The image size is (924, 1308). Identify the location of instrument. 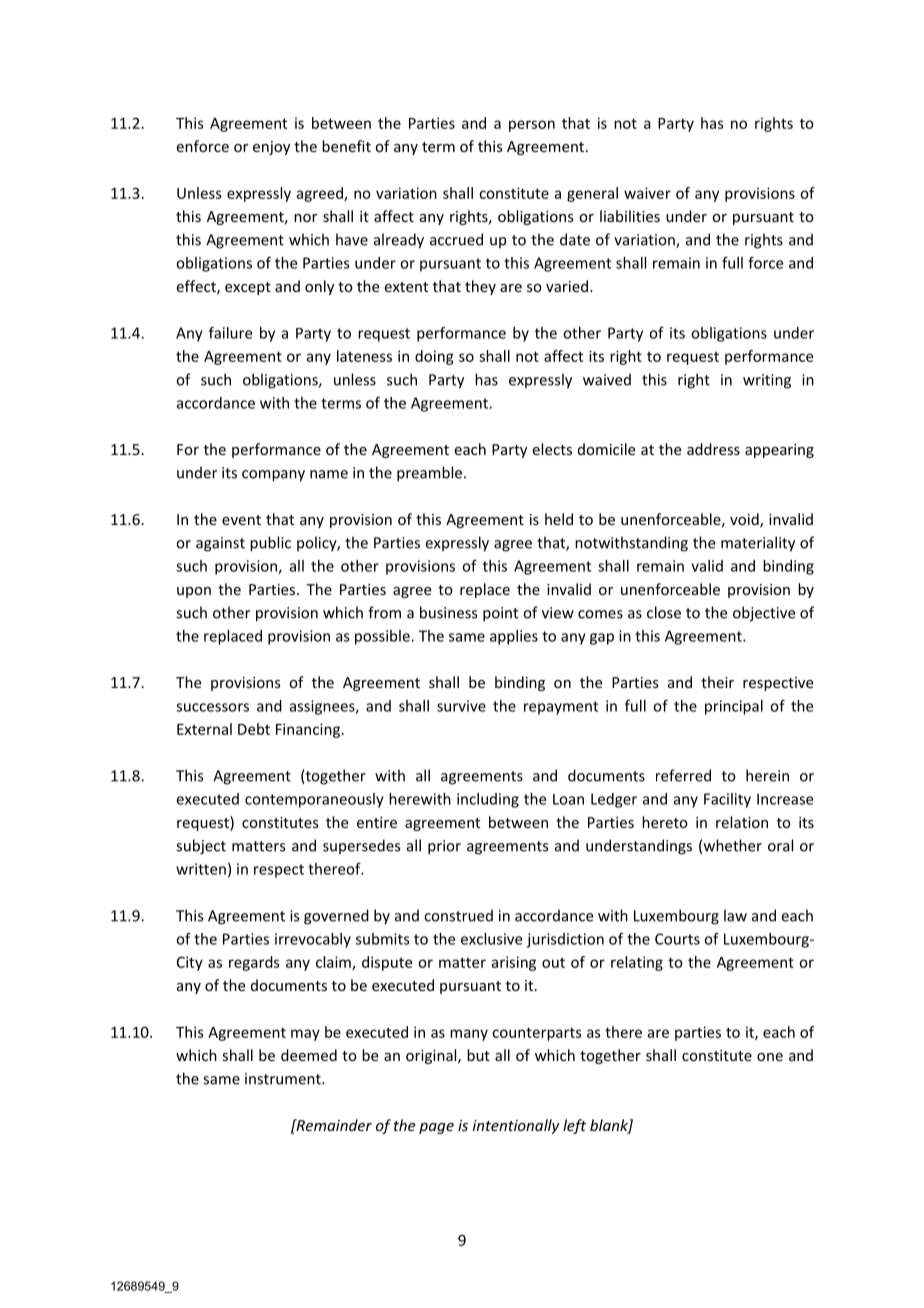
(284, 1079).
